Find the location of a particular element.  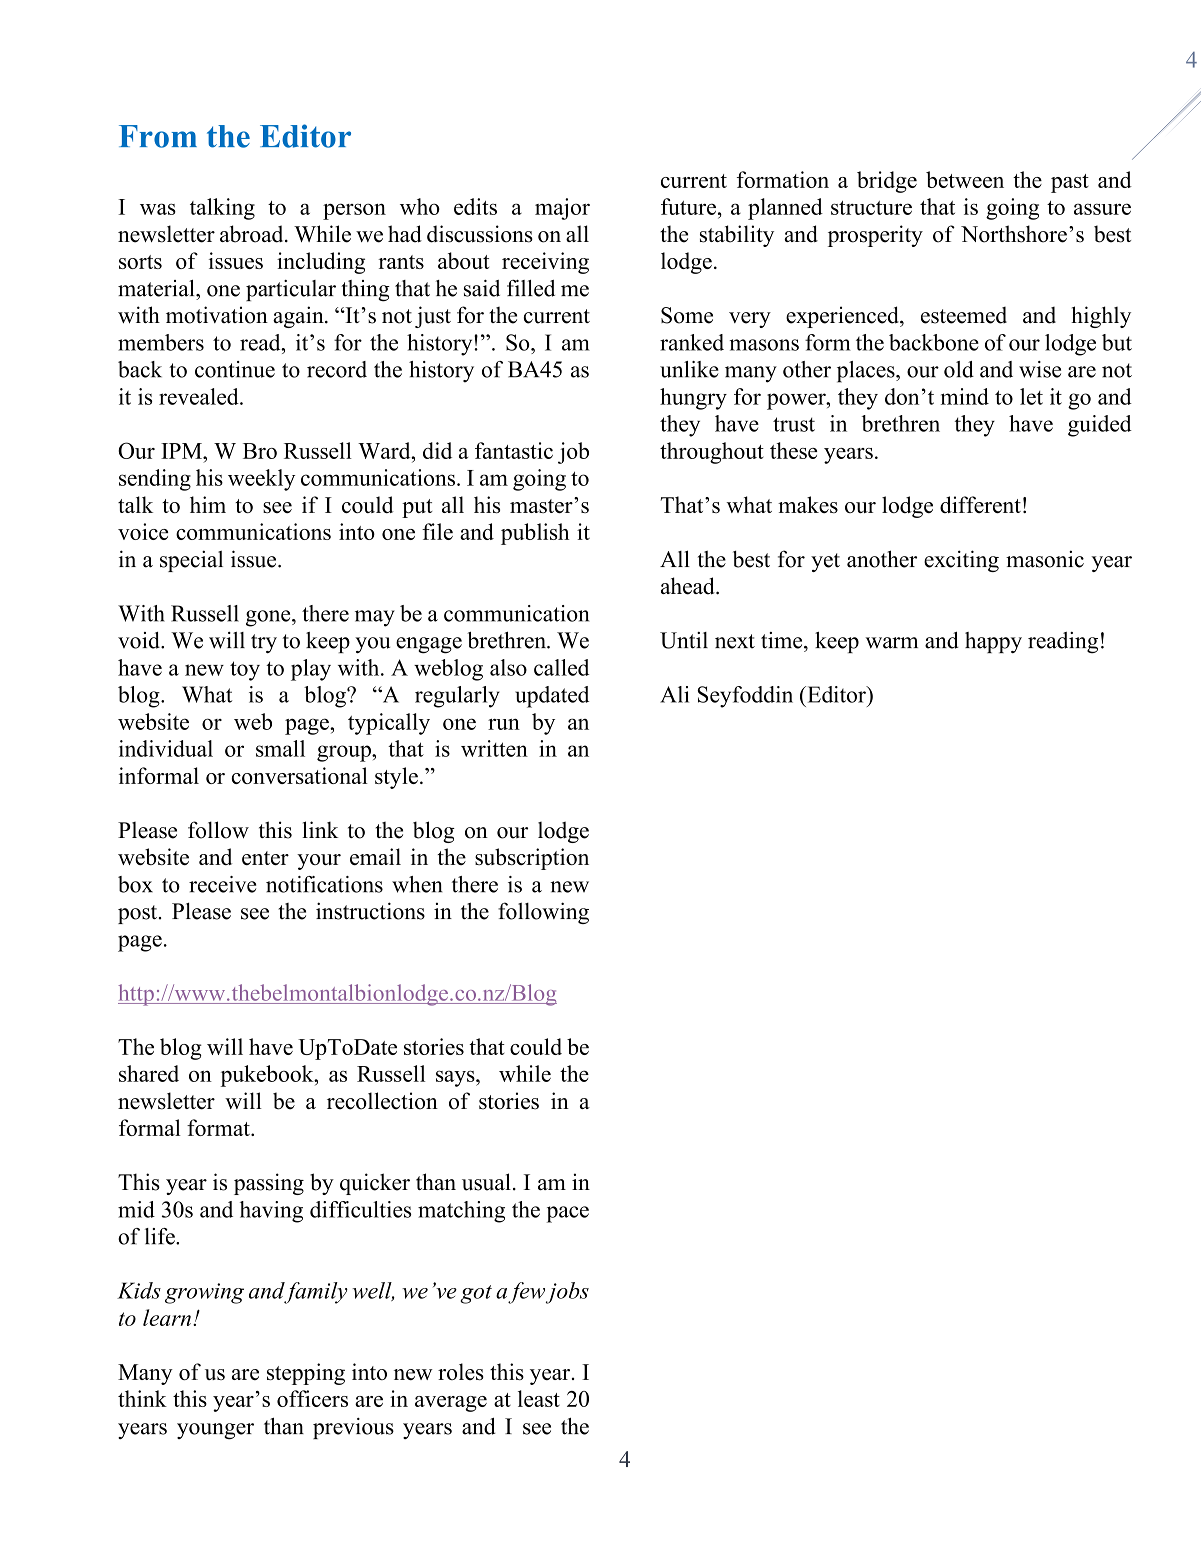

abroad is located at coordinates (253, 234).
